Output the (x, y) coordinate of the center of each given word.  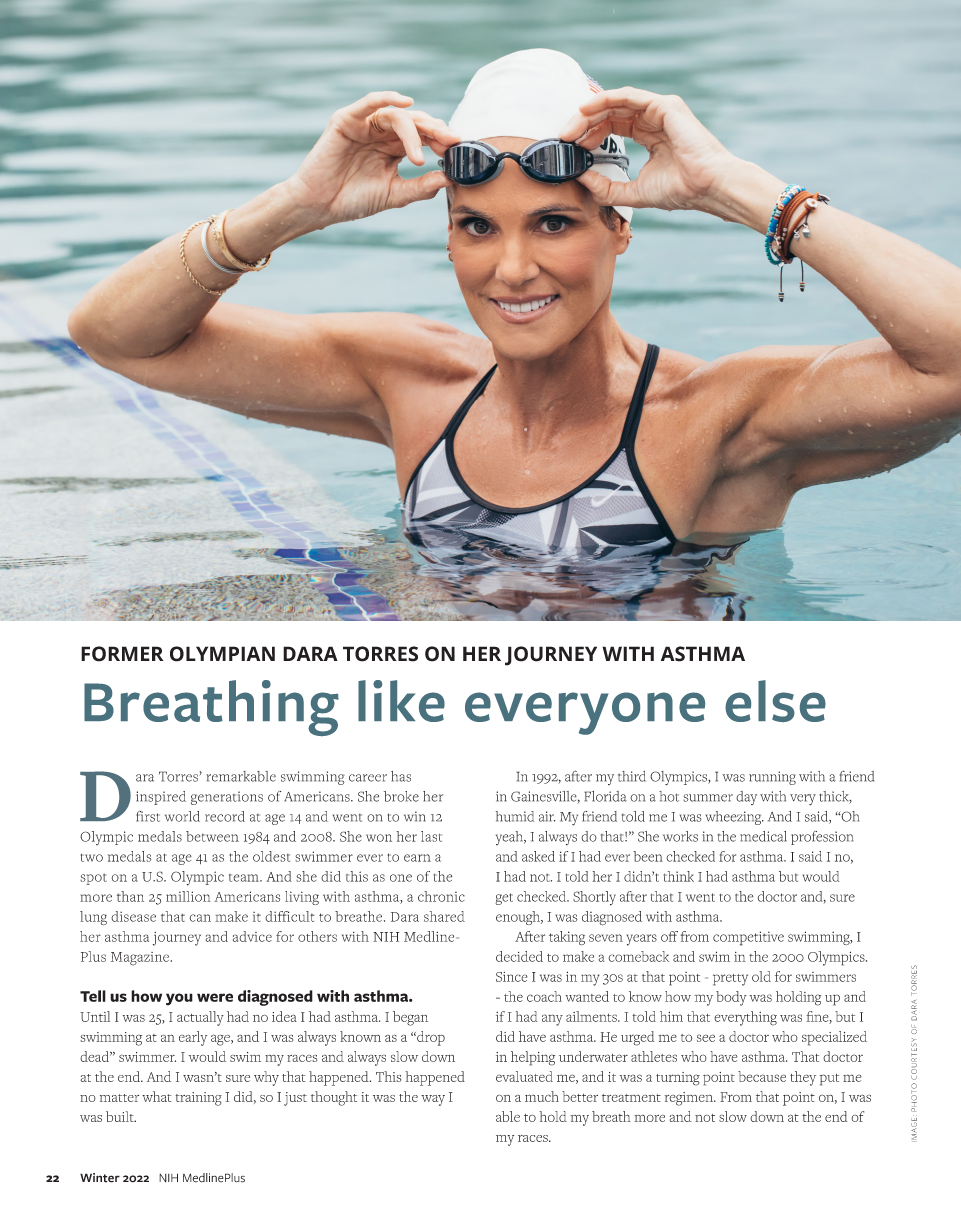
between (212, 836)
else (775, 701)
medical (763, 836)
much (542, 1096)
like (401, 701)
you (179, 999)
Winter (100, 1178)
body (731, 998)
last (431, 836)
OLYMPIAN (222, 654)
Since (512, 977)
